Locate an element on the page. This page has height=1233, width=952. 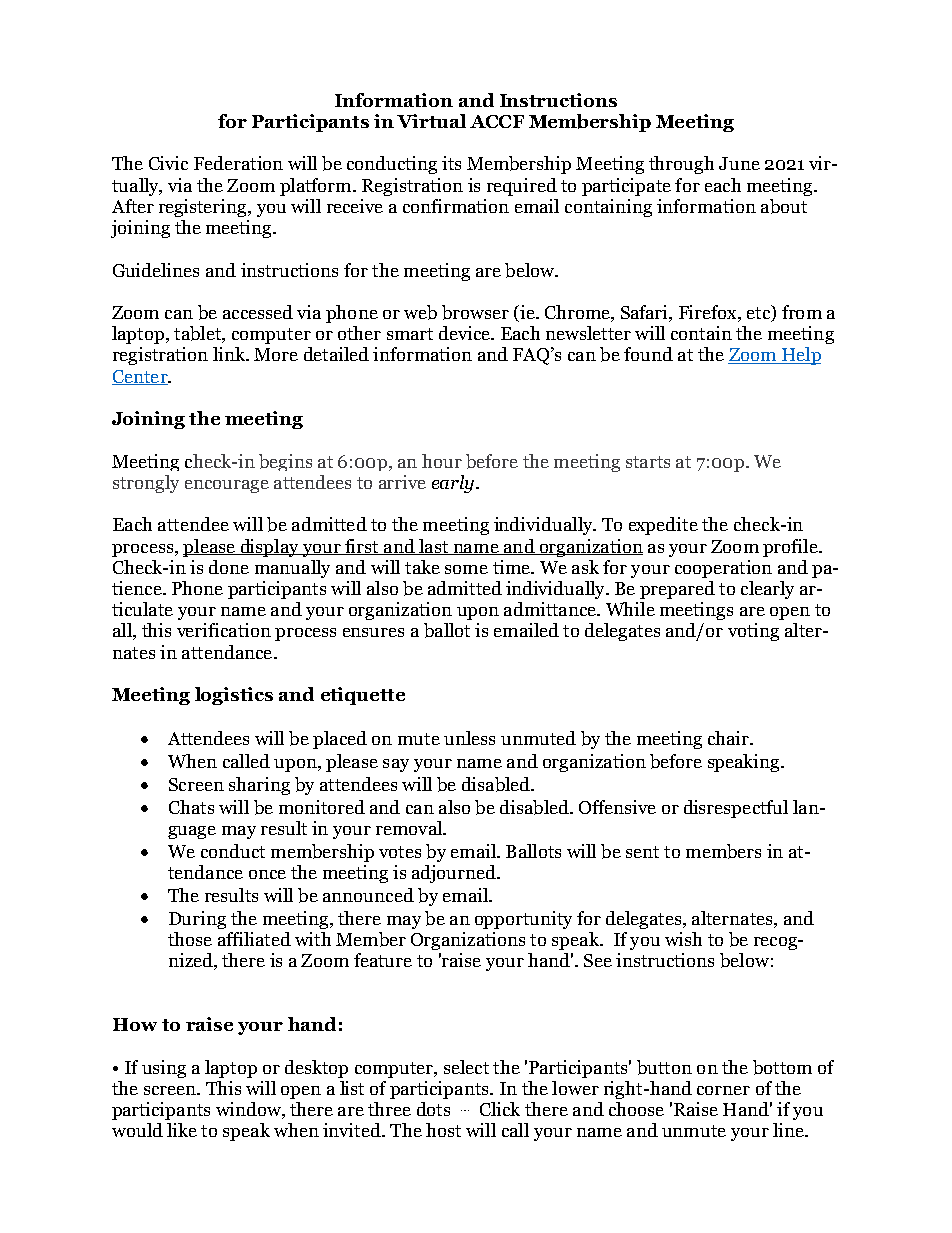
its is located at coordinates (451, 163).
